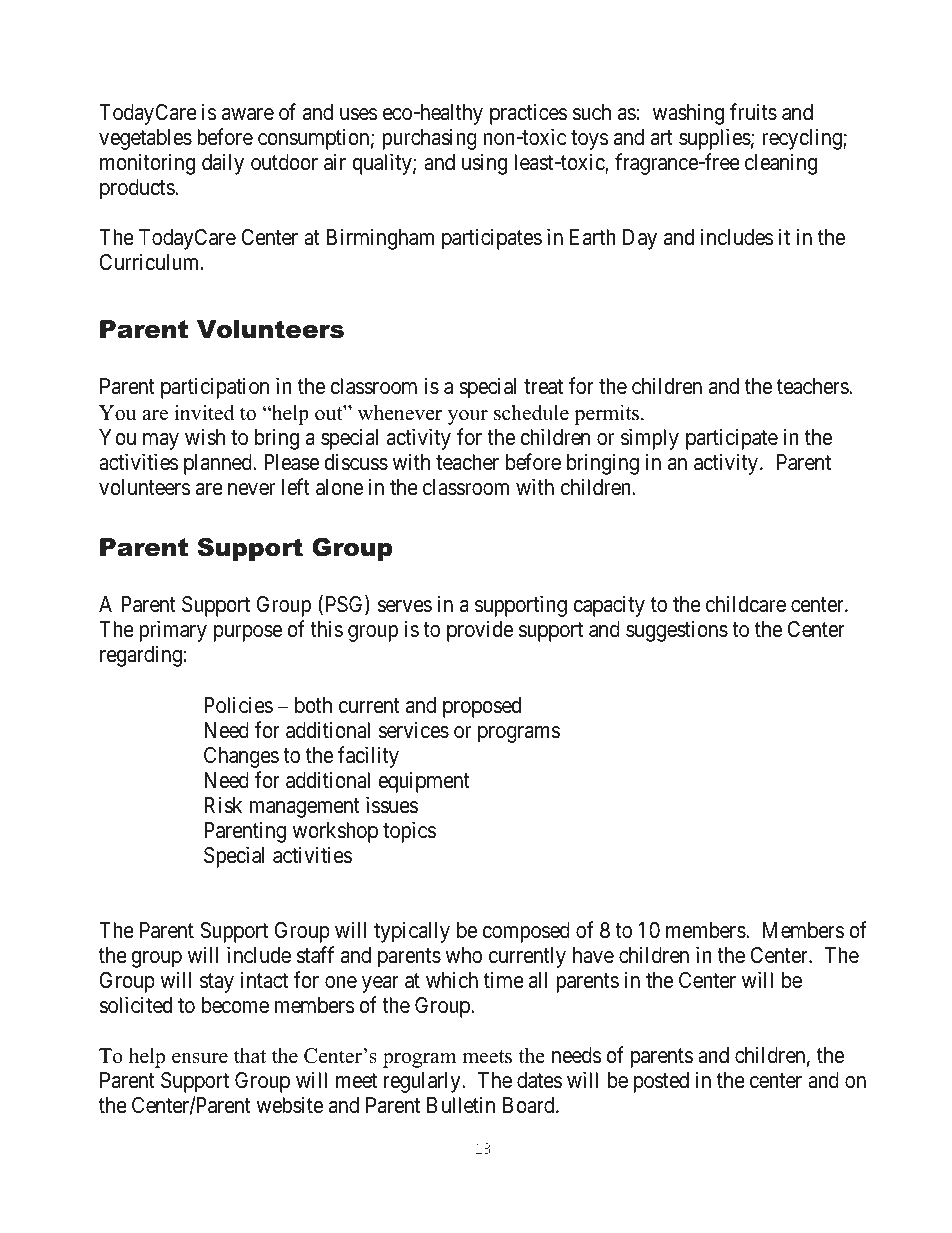 This screenshot has width=952, height=1233. I want to click on using, so click(484, 164).
